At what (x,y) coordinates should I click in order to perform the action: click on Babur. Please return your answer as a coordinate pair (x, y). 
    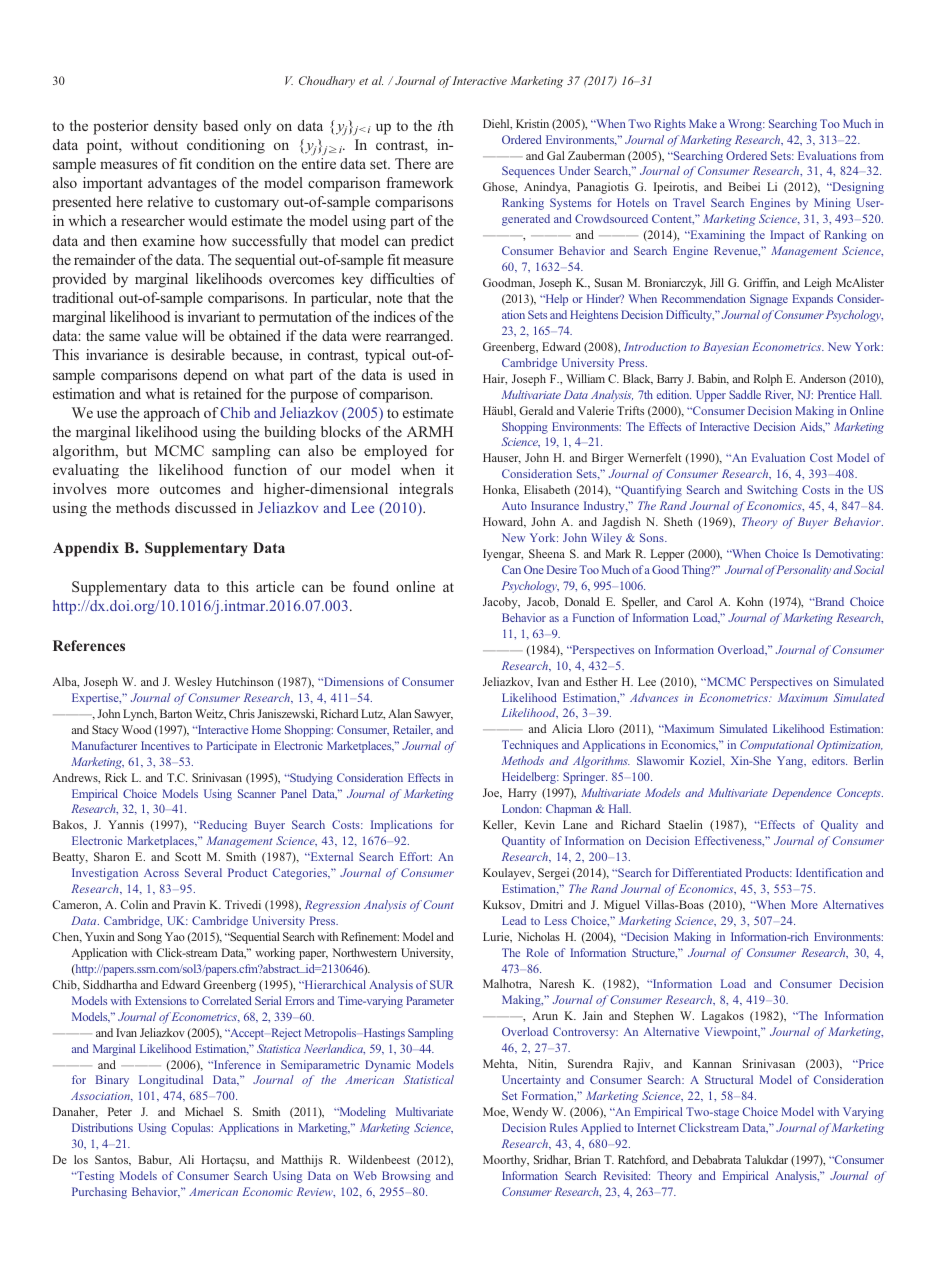
    Looking at the image, I should click on (154, 1160).
